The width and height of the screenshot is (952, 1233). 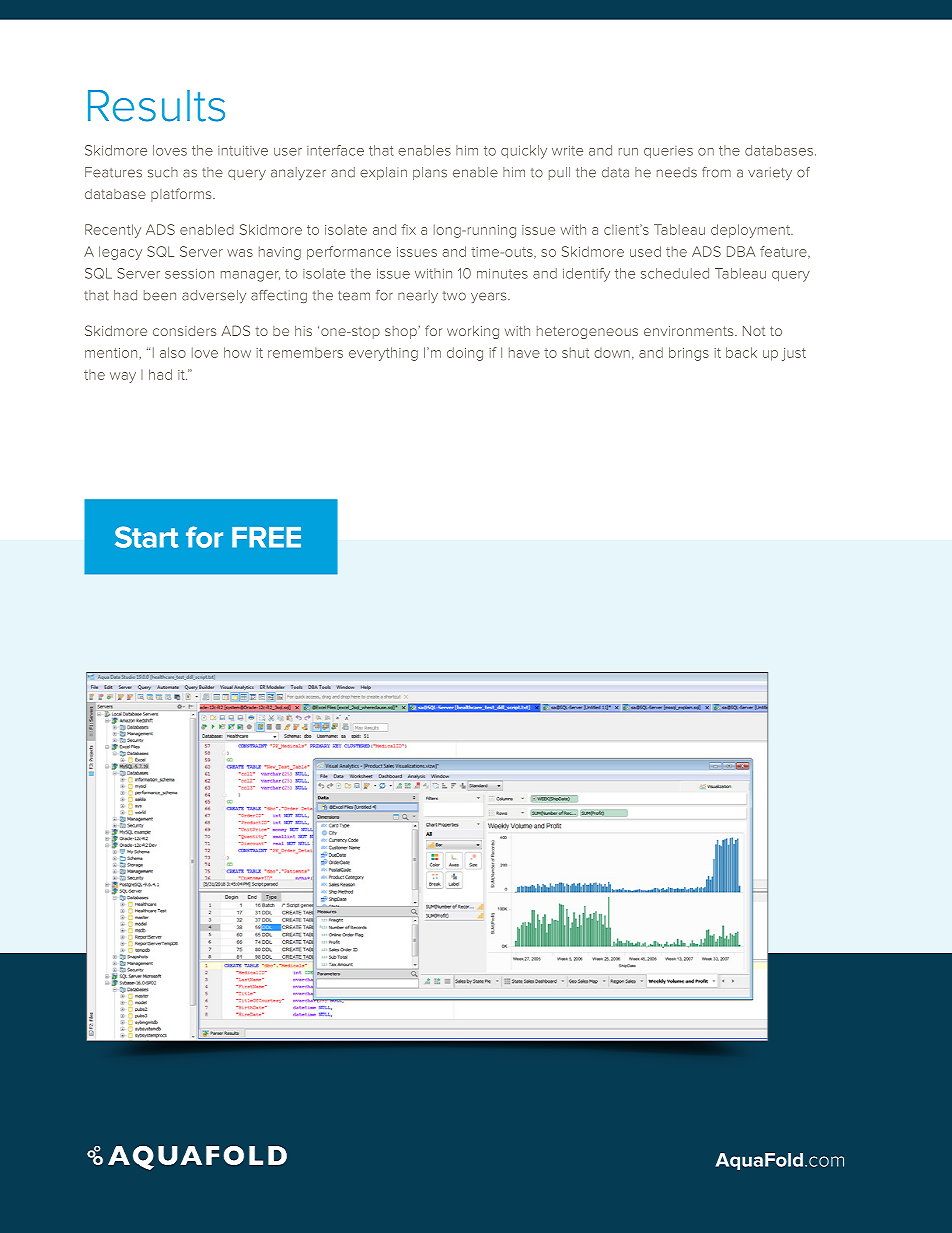 I want to click on Start, so click(x=147, y=537).
